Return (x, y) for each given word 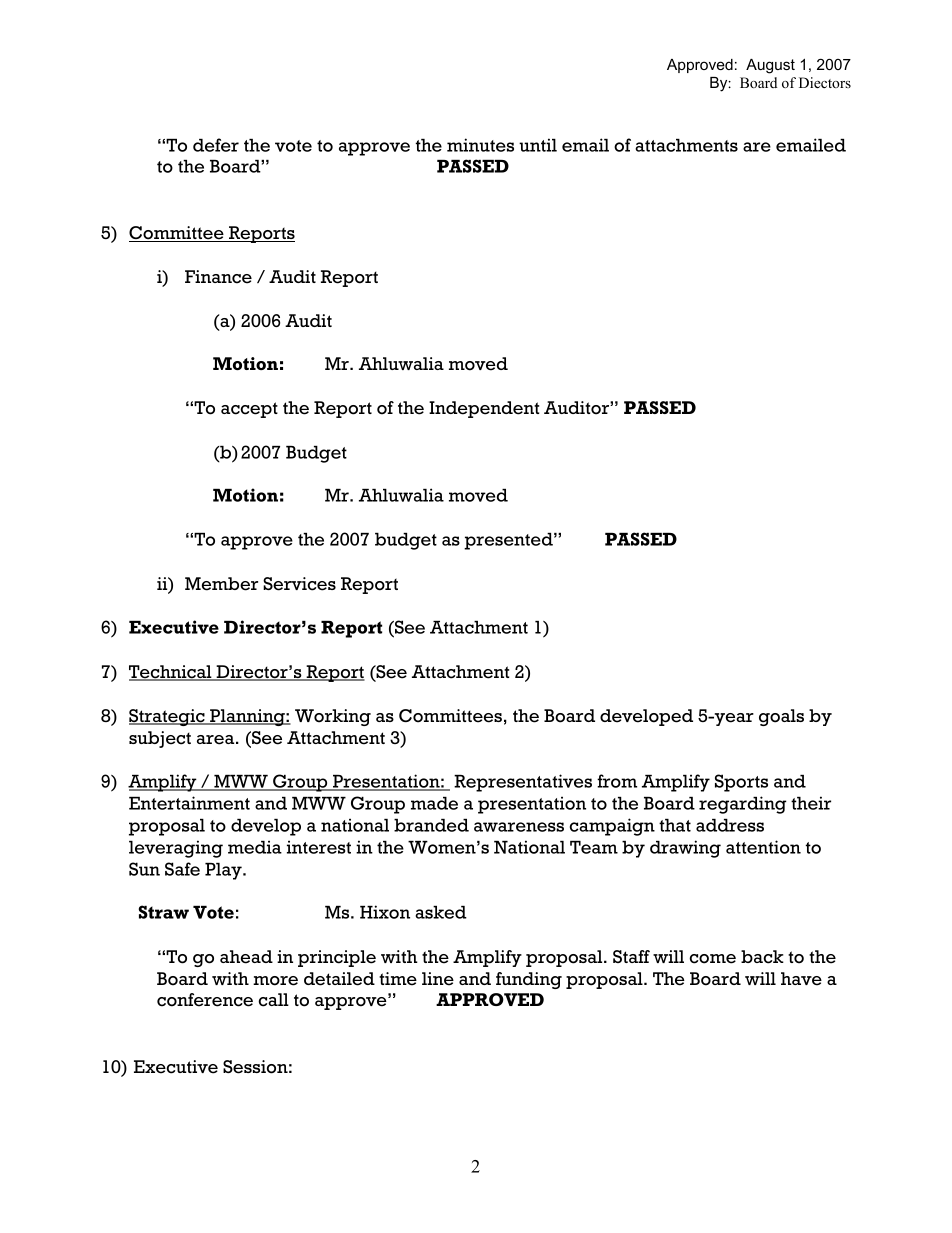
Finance (218, 277)
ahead (246, 957)
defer (216, 145)
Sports (741, 783)
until (538, 145)
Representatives (523, 783)
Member (221, 584)
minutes (480, 145)
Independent (484, 409)
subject (160, 739)
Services (299, 584)
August (770, 66)
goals (781, 717)
